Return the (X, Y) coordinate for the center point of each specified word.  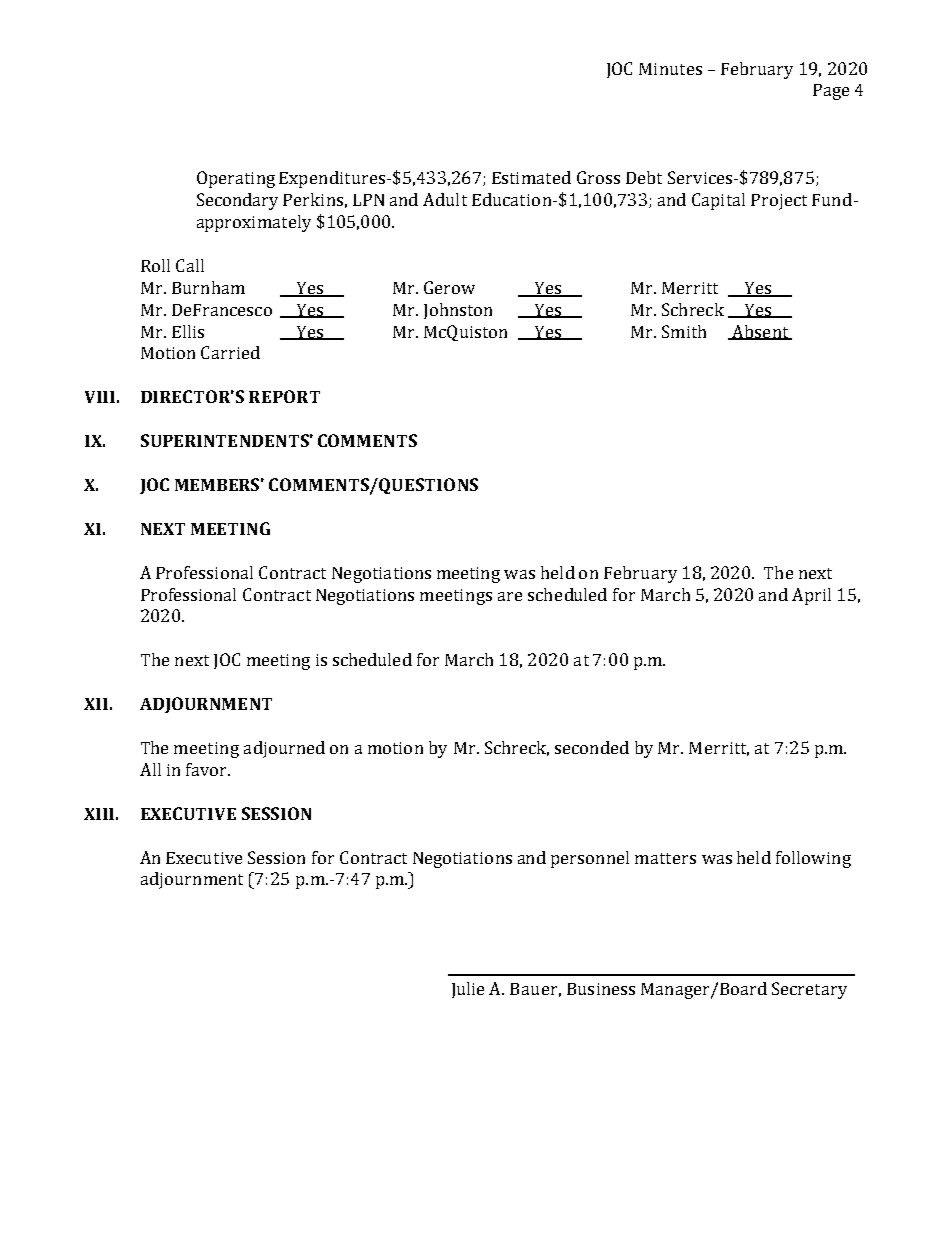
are (510, 596)
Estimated (531, 177)
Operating (236, 179)
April (811, 596)
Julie (468, 990)
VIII (100, 397)
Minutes (670, 69)
